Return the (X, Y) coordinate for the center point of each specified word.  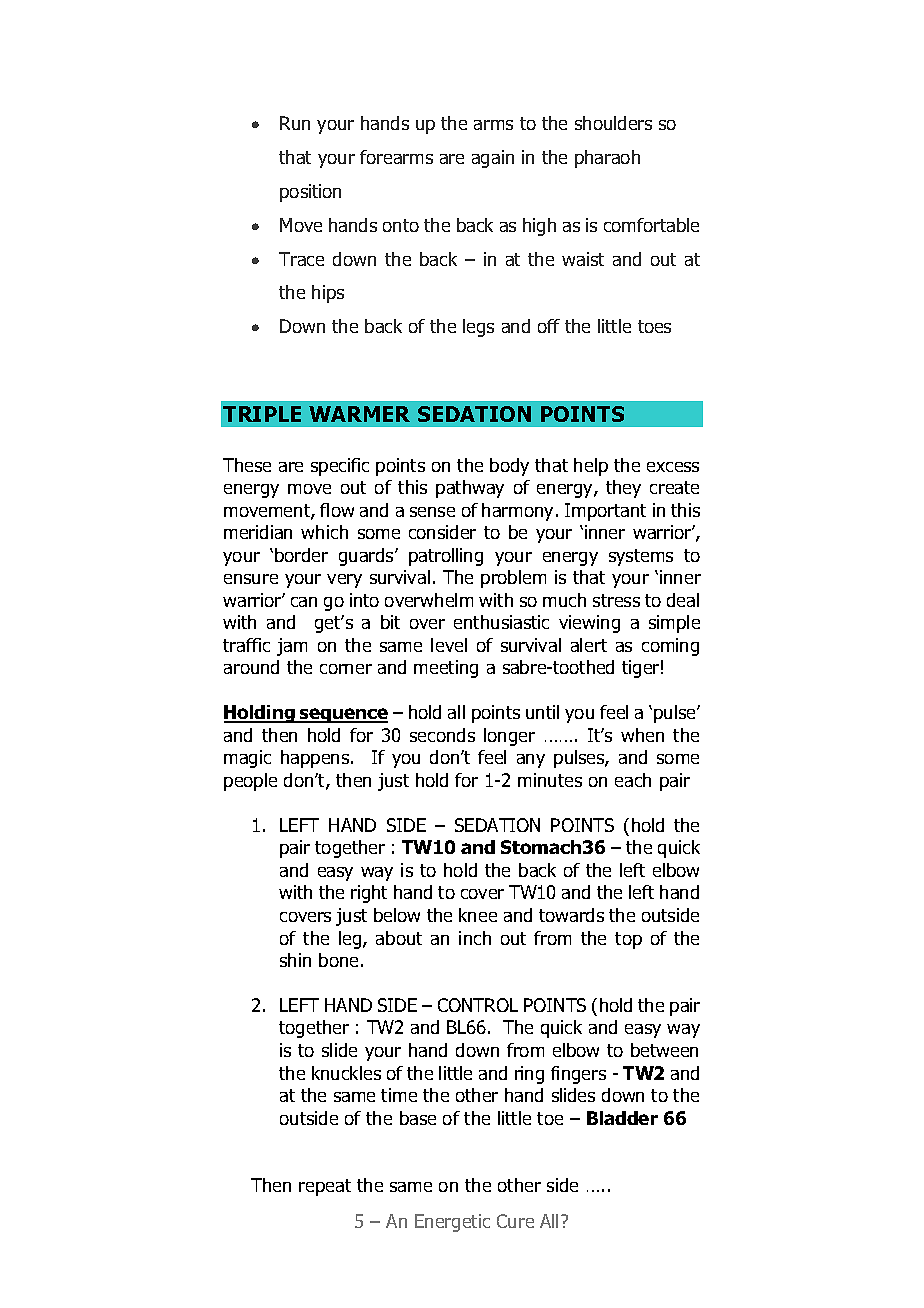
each (633, 780)
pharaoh (607, 159)
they (623, 489)
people (250, 782)
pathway (470, 489)
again (493, 159)
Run (295, 123)
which (324, 532)
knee (478, 915)
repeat (325, 1187)
